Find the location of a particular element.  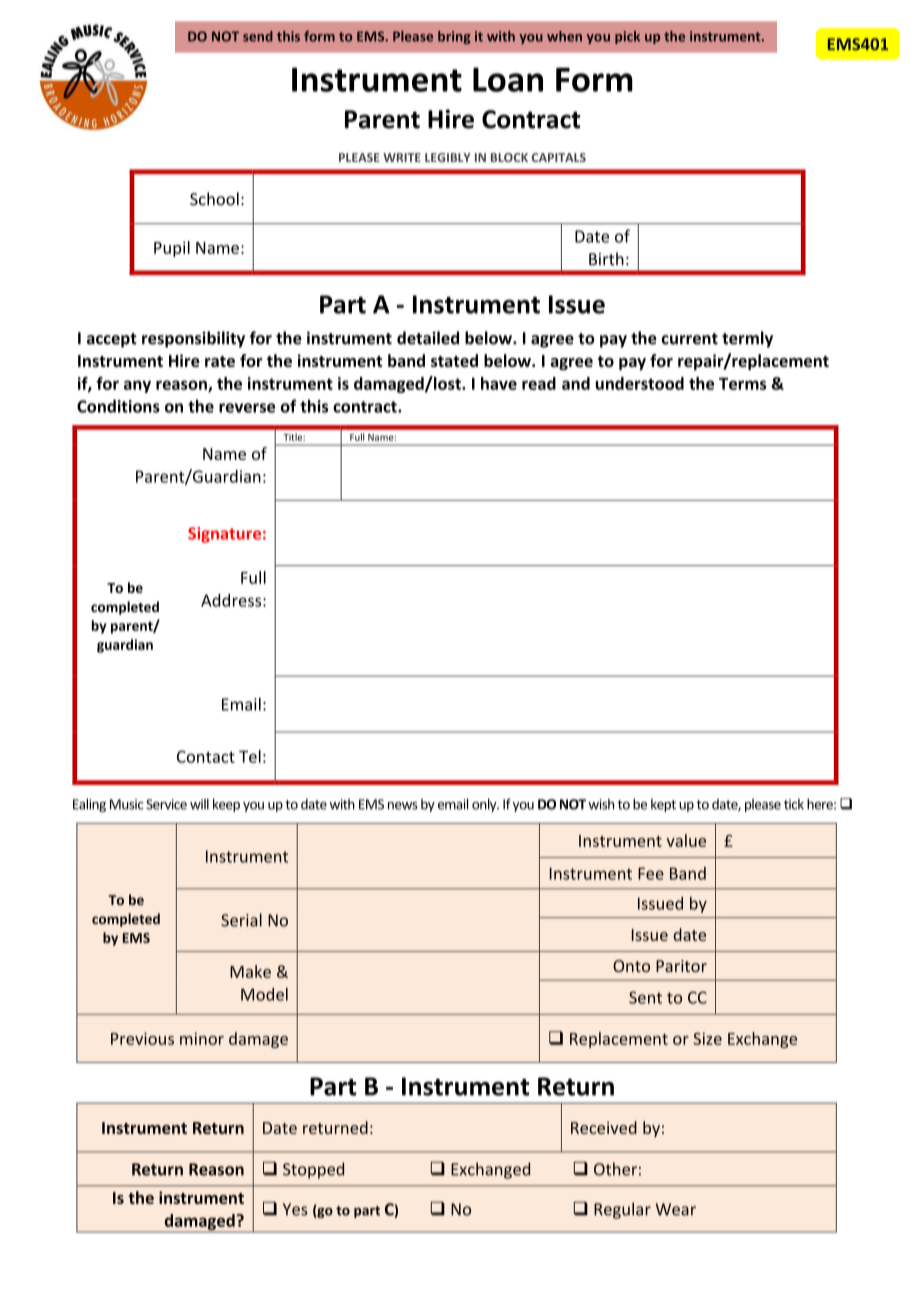

pick is located at coordinates (627, 37).
